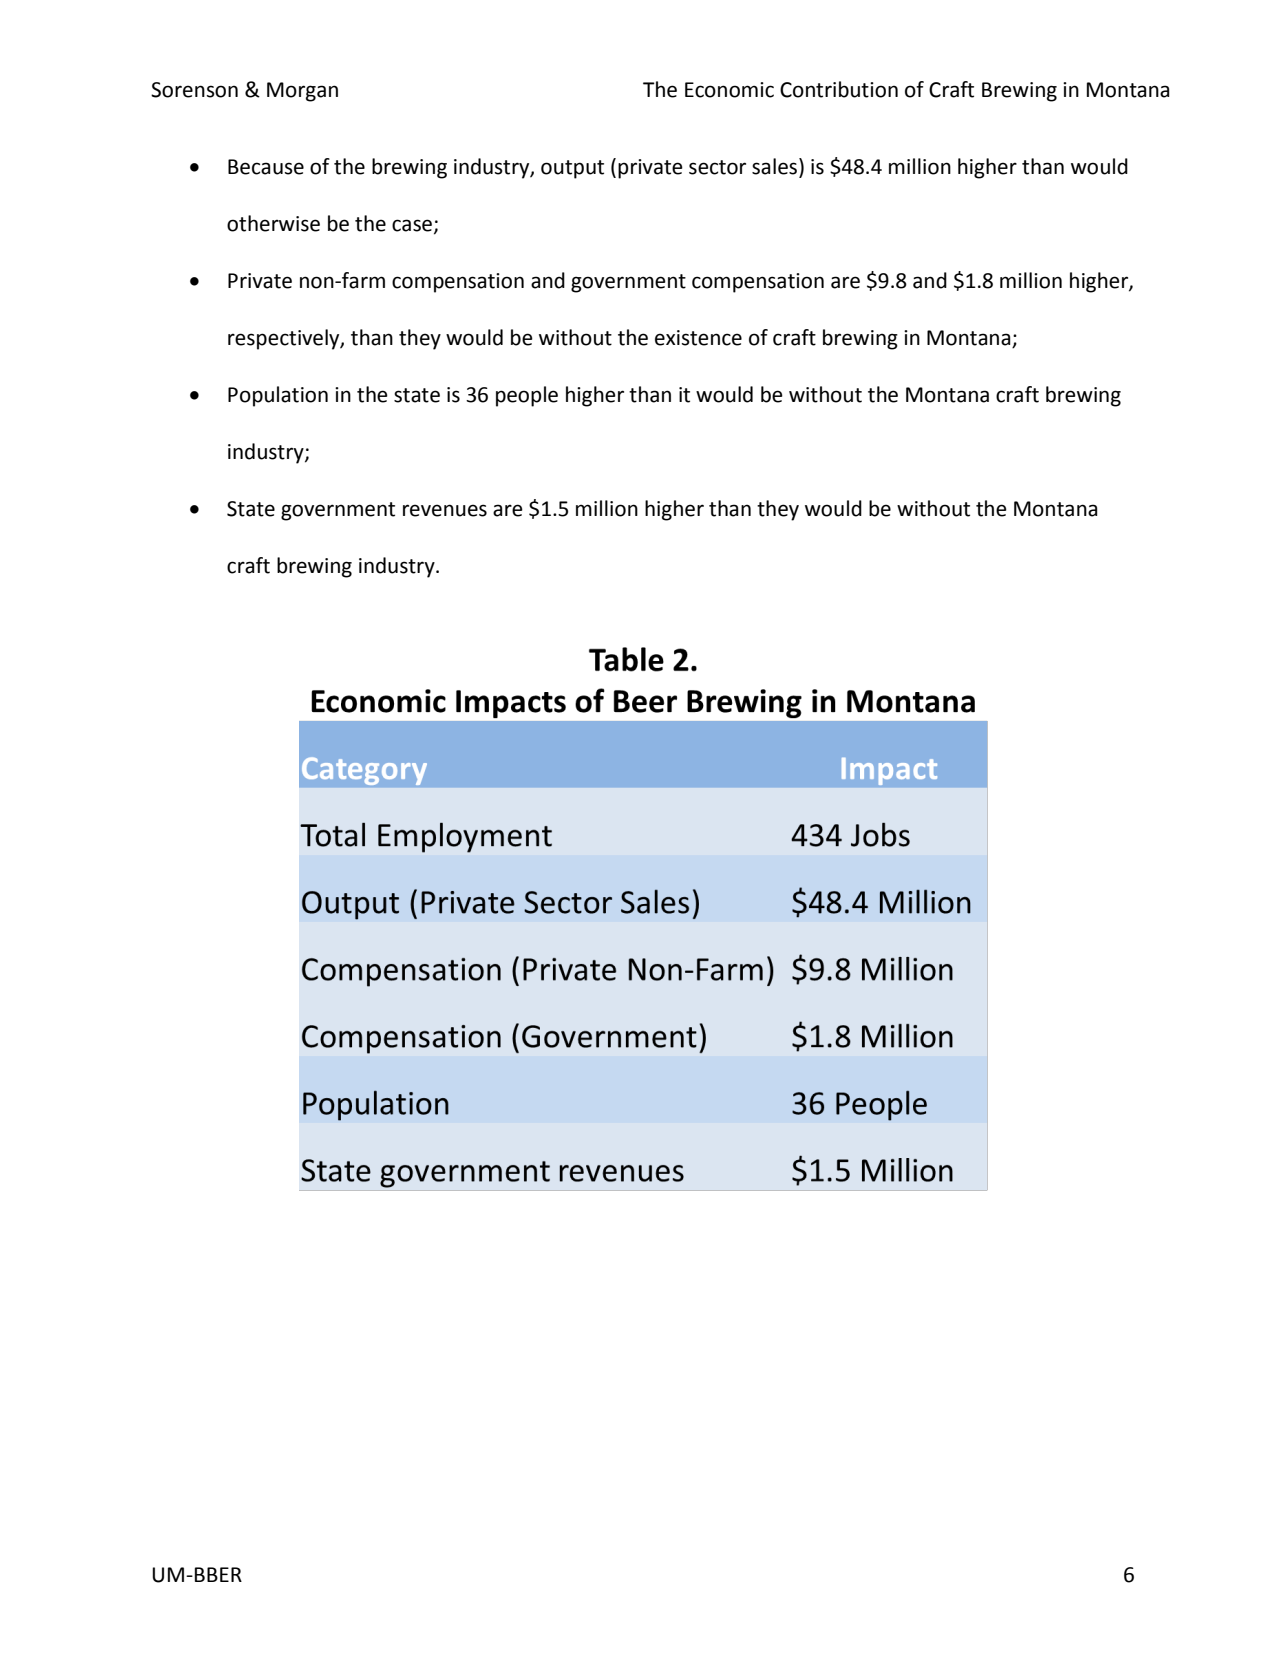  I want to click on case, so click(412, 225).
